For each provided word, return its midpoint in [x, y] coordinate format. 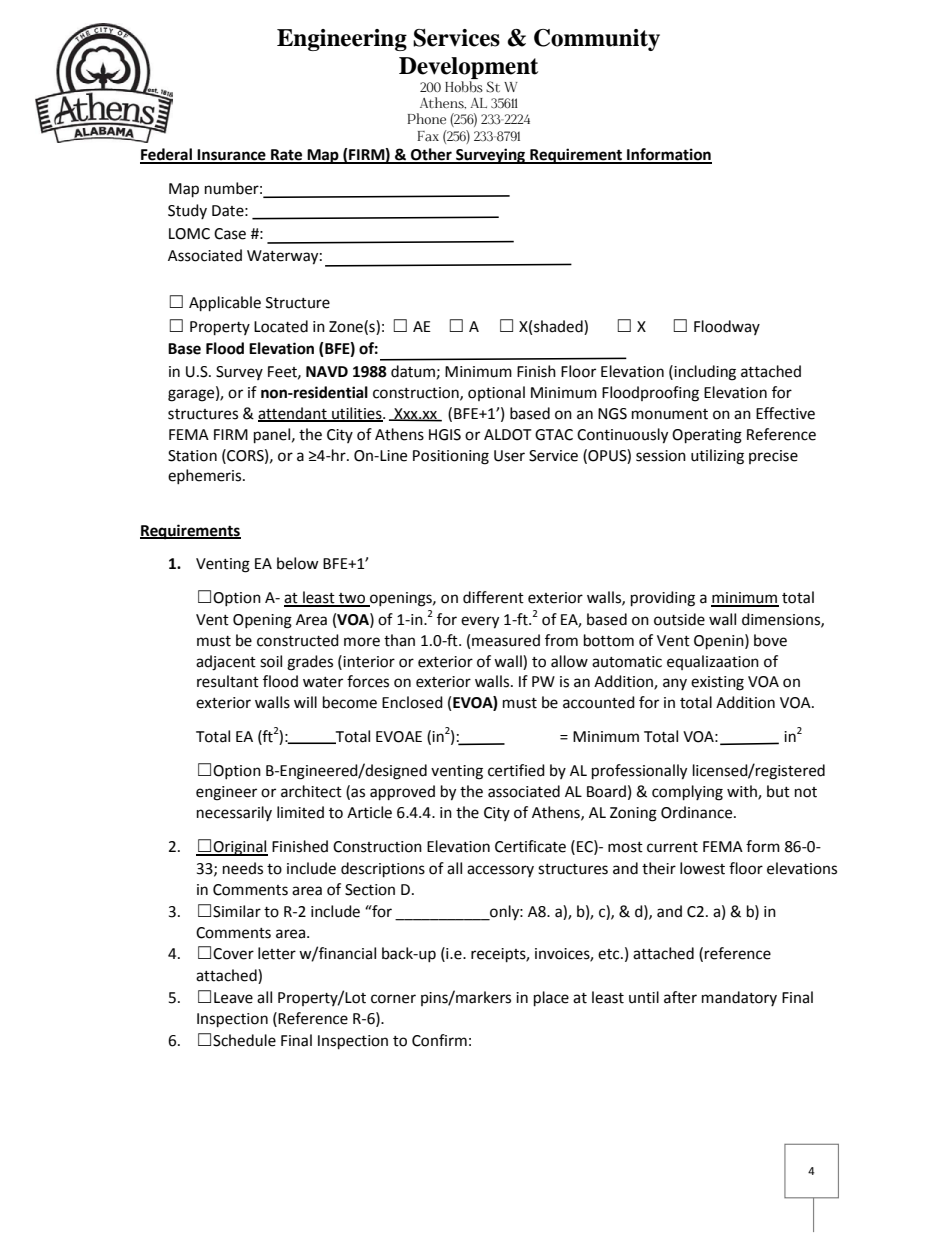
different [493, 597]
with [743, 792]
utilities [357, 414]
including [704, 373]
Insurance [232, 156]
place [551, 999]
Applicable [225, 304]
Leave [233, 998]
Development [468, 69]
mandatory [739, 998]
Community [597, 40]
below [298, 563]
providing [663, 599]
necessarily [234, 813]
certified [516, 770]
